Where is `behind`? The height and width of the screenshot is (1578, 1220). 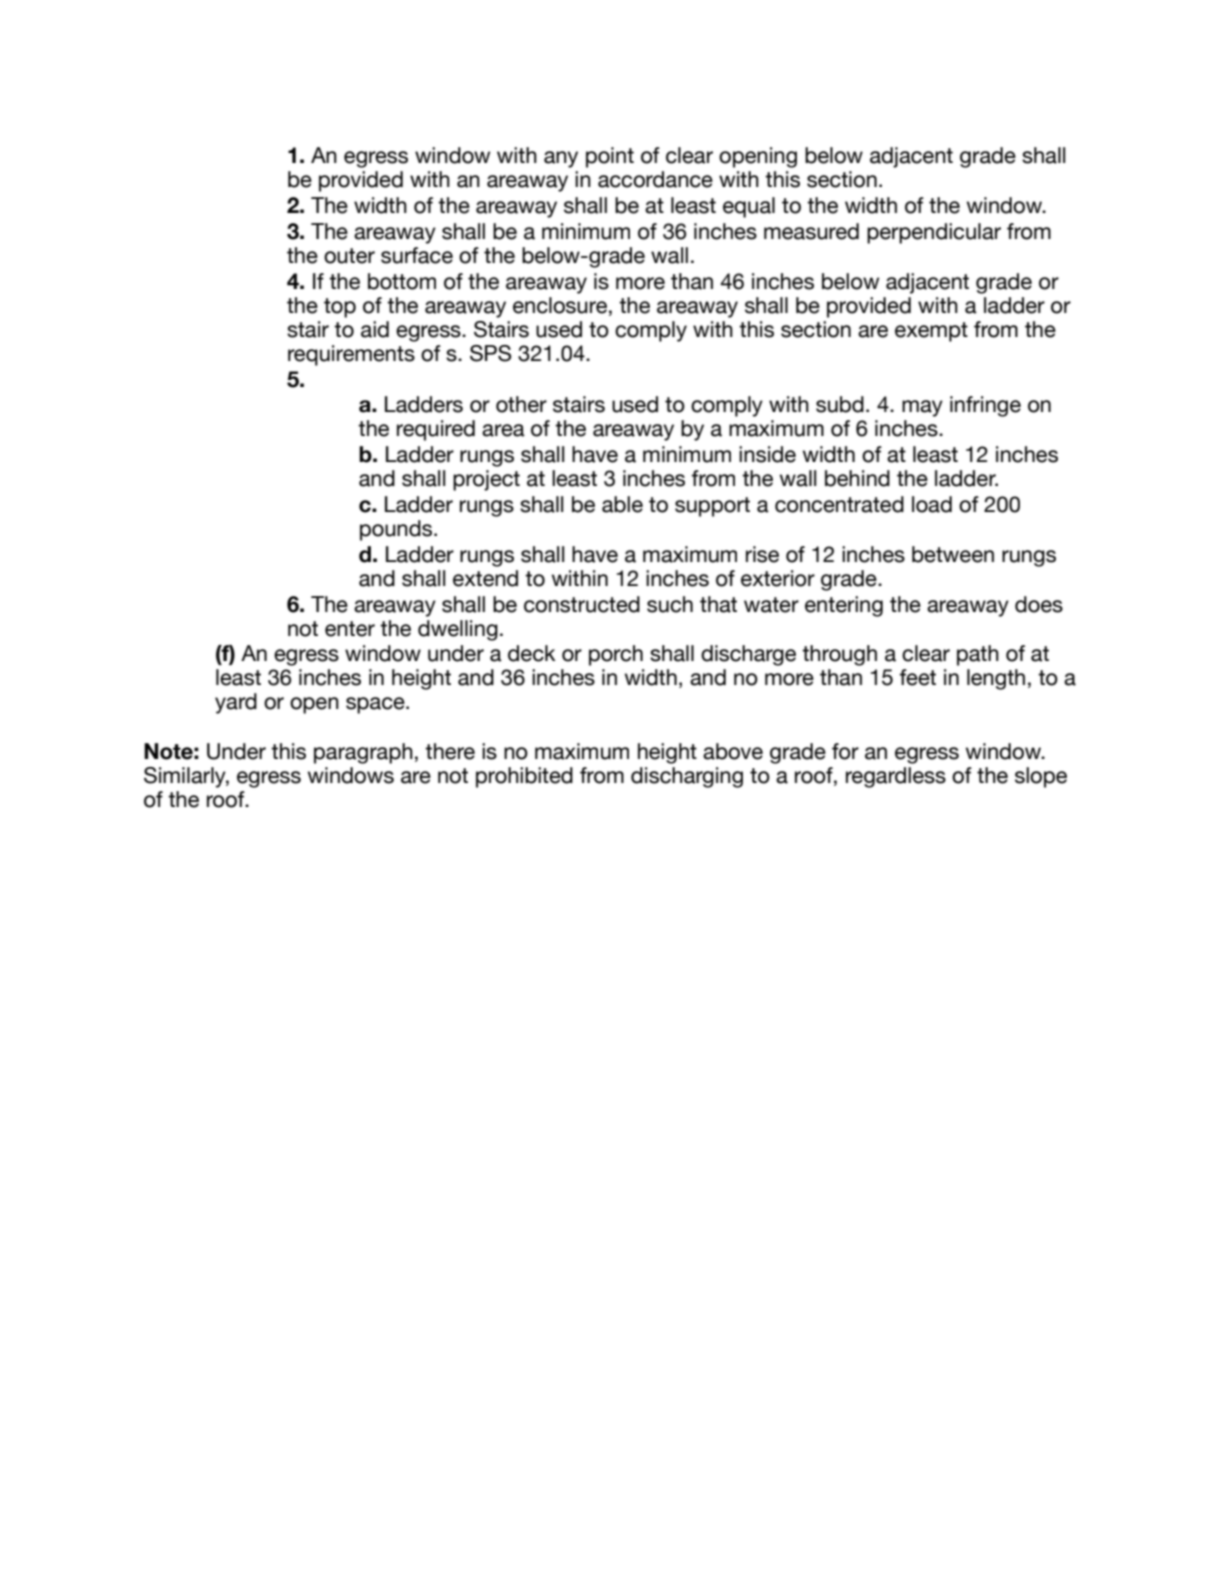
behind is located at coordinates (857, 478).
